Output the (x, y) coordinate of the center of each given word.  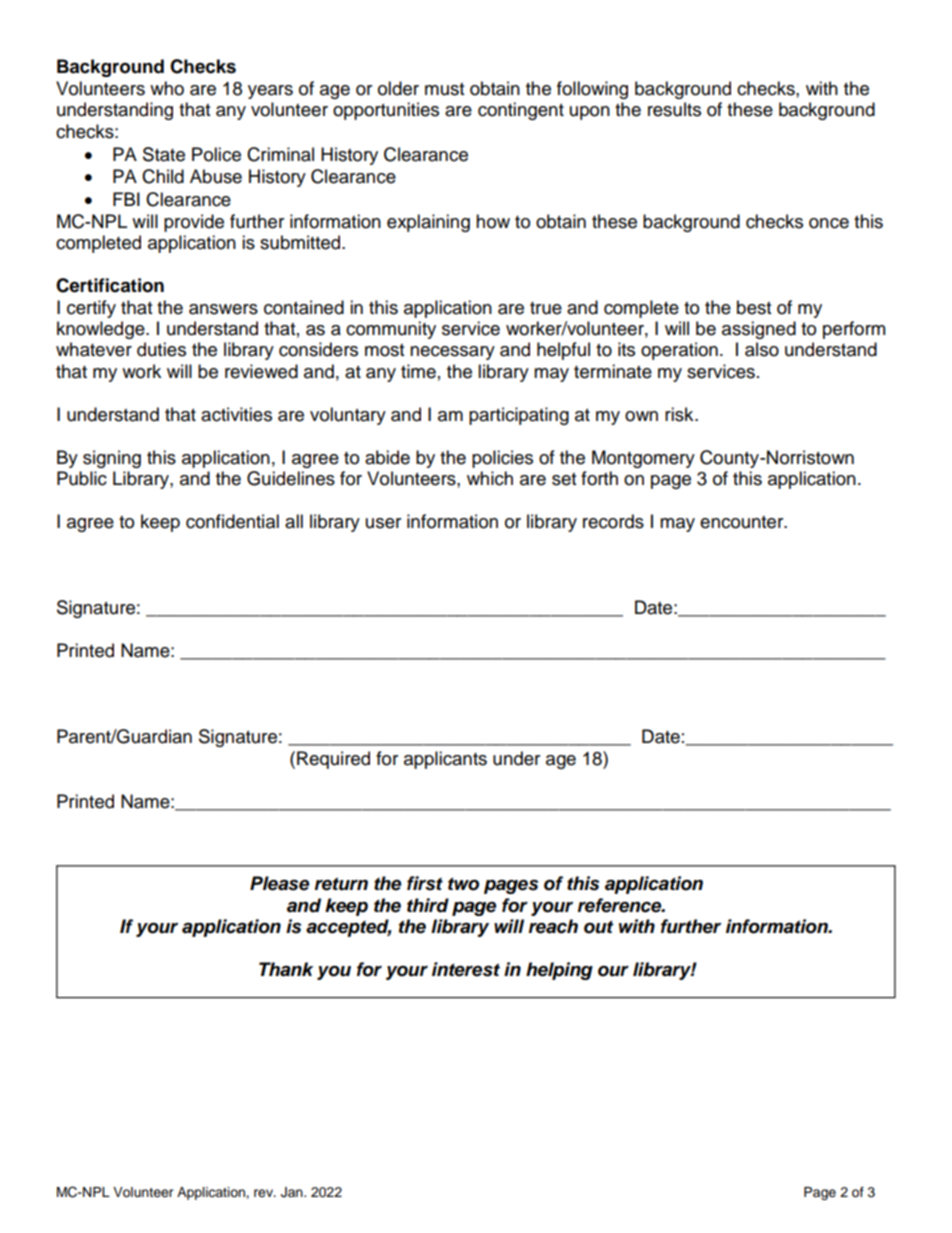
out (598, 927)
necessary (452, 353)
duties (161, 349)
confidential (232, 521)
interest (466, 969)
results (674, 109)
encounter (743, 522)
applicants (445, 760)
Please (279, 883)
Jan (293, 1192)
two (463, 884)
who (167, 88)
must (444, 89)
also (762, 349)
